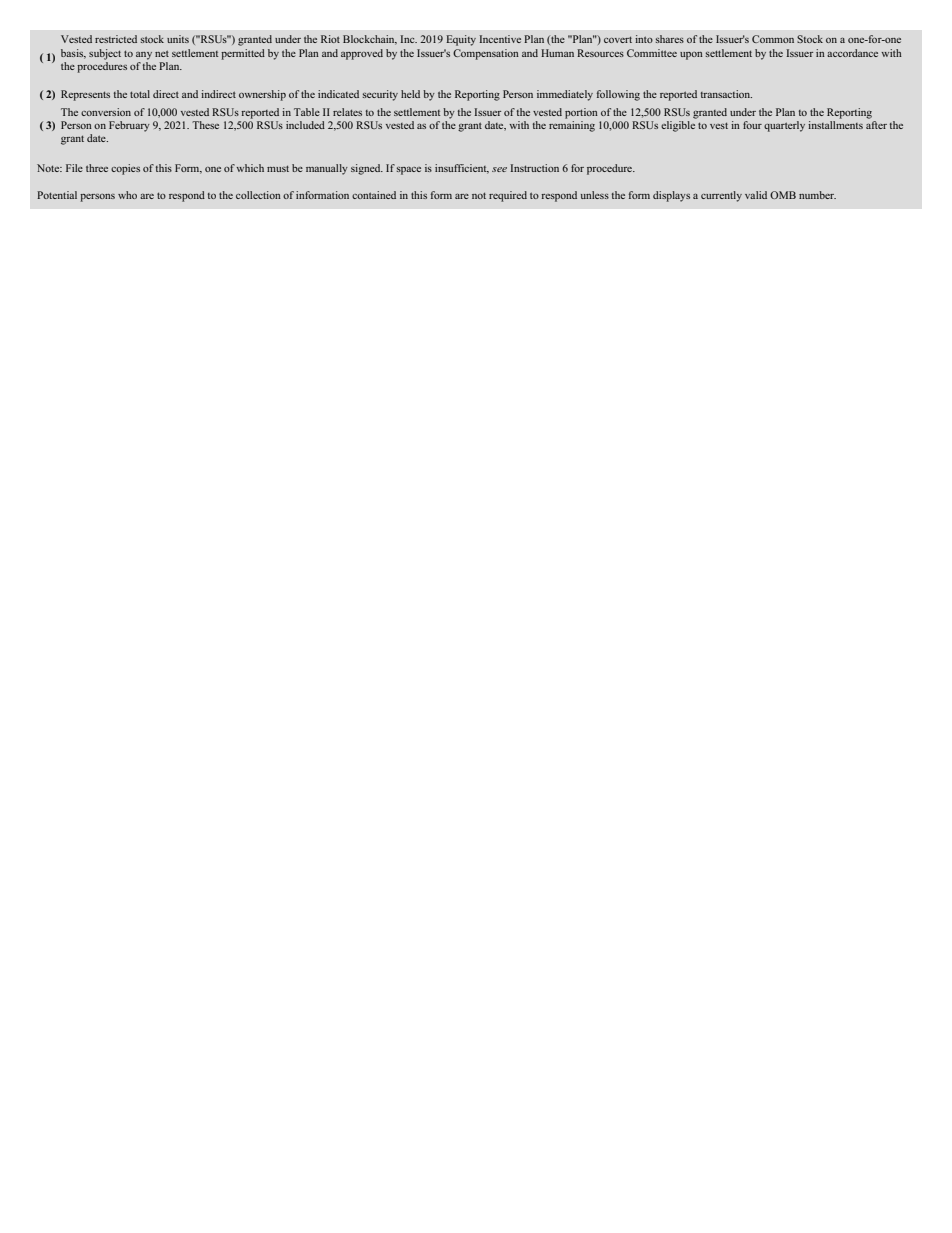  I want to click on February, so click(129, 126).
